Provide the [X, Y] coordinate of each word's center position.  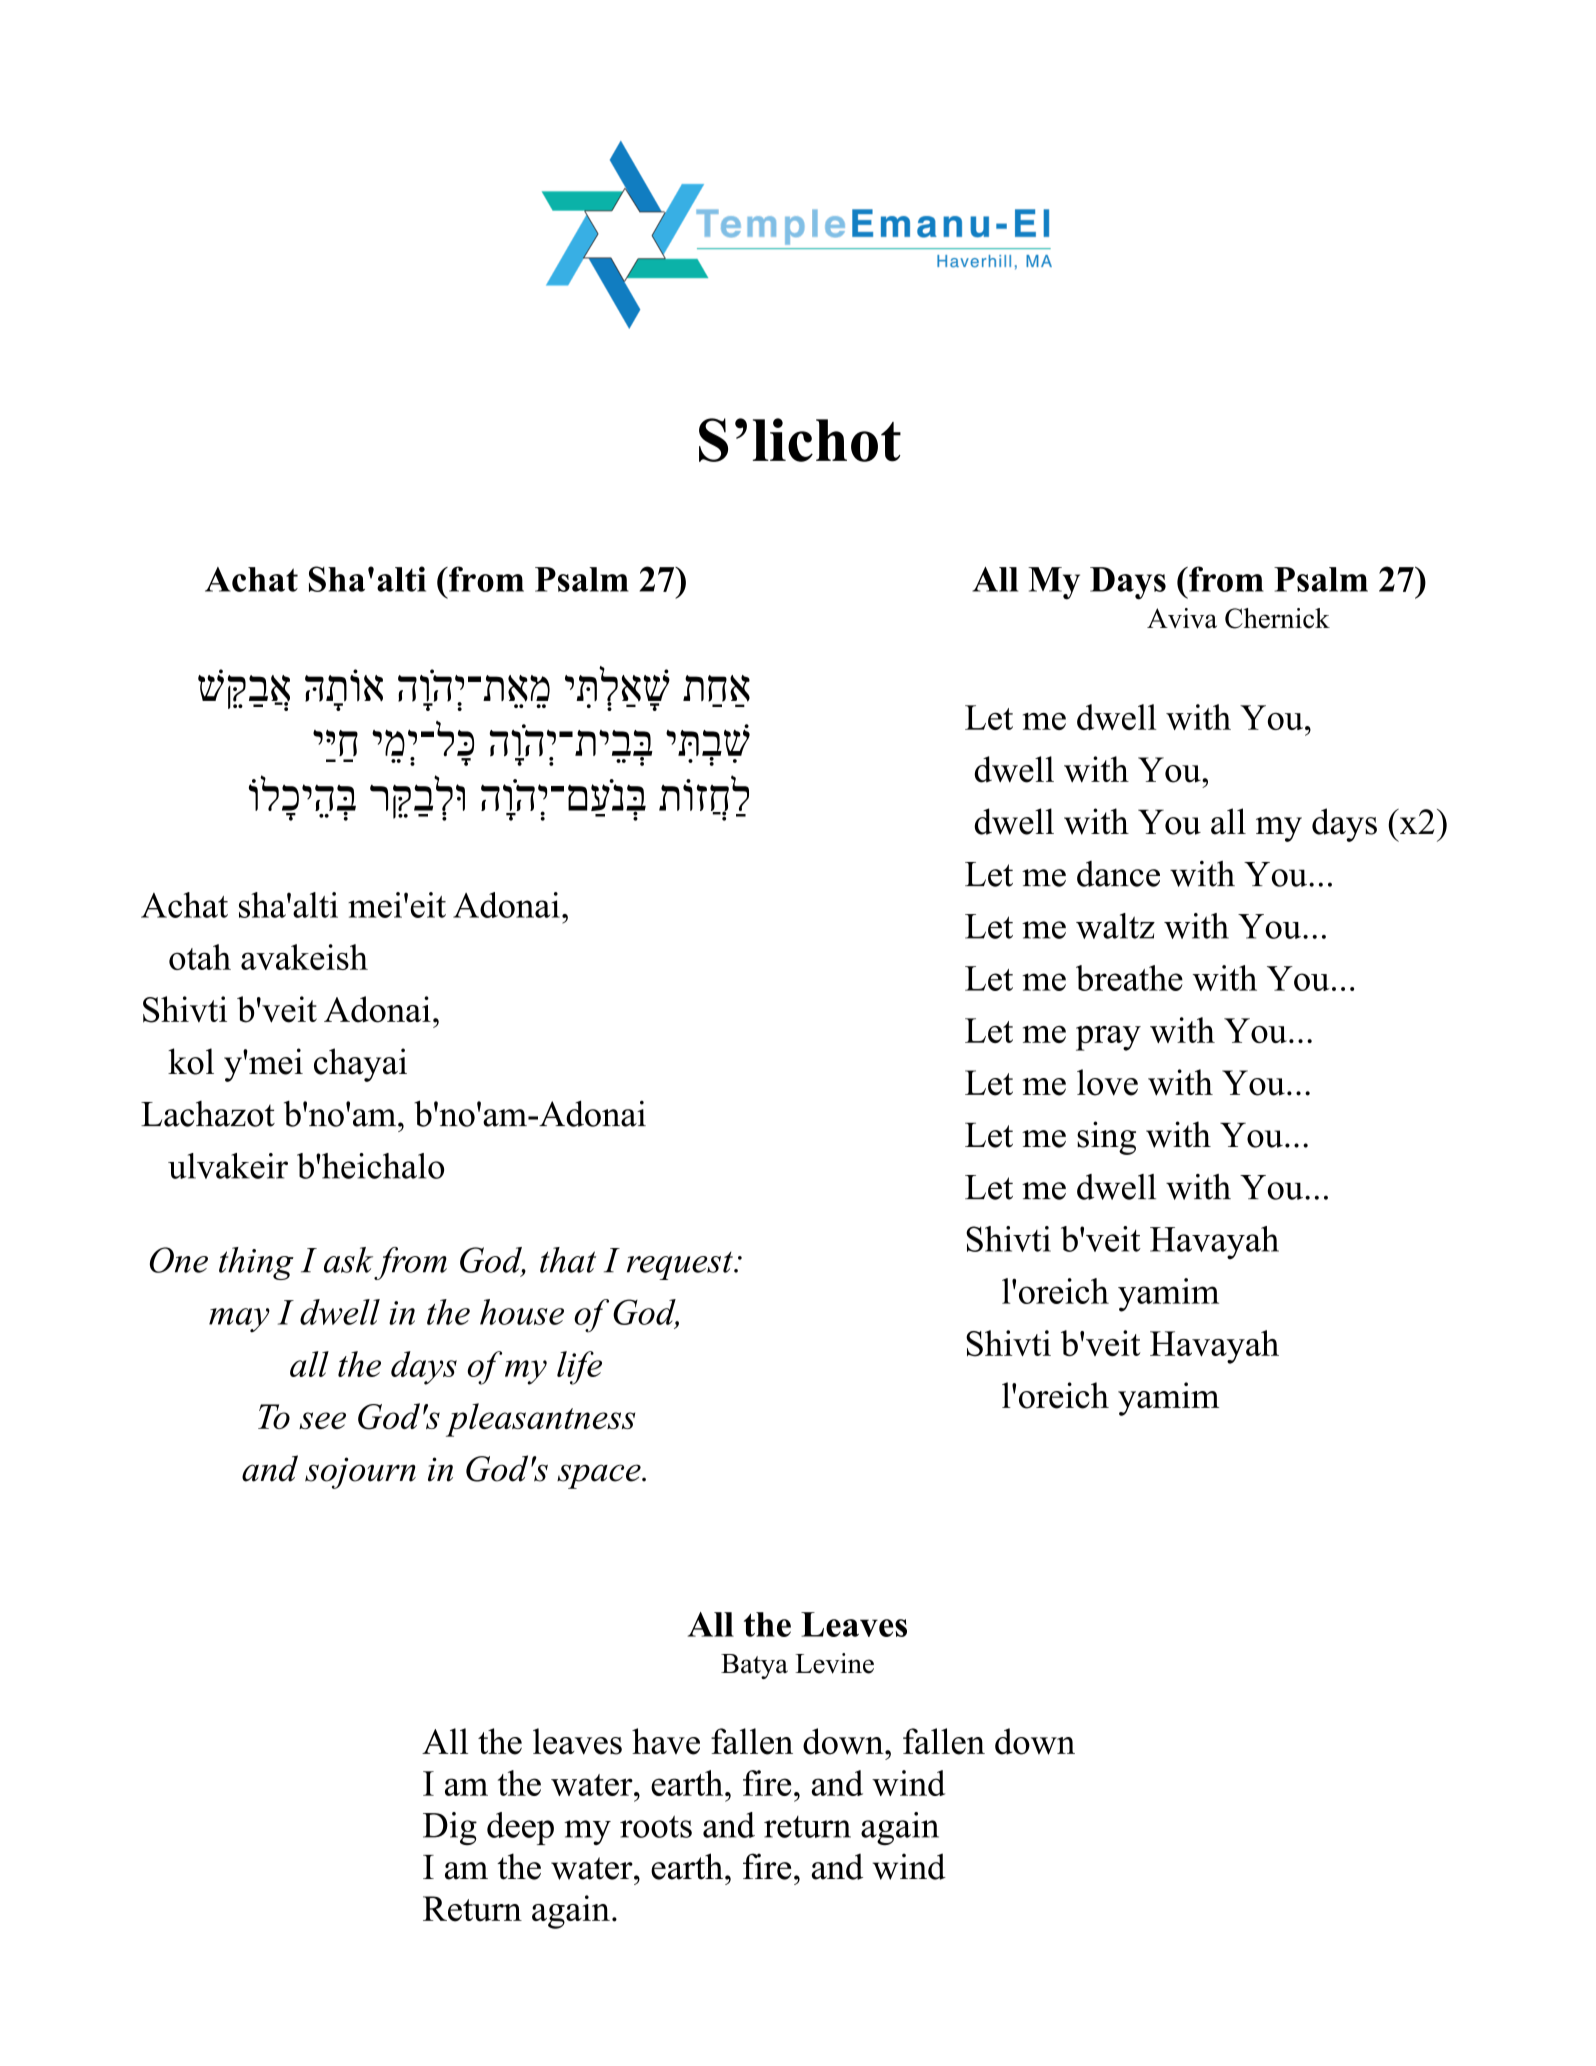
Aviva [1182, 618]
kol [191, 1061]
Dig [450, 1828]
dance [1118, 874]
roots [656, 1826]
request [681, 1266]
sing [1106, 1138]
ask [348, 1260]
